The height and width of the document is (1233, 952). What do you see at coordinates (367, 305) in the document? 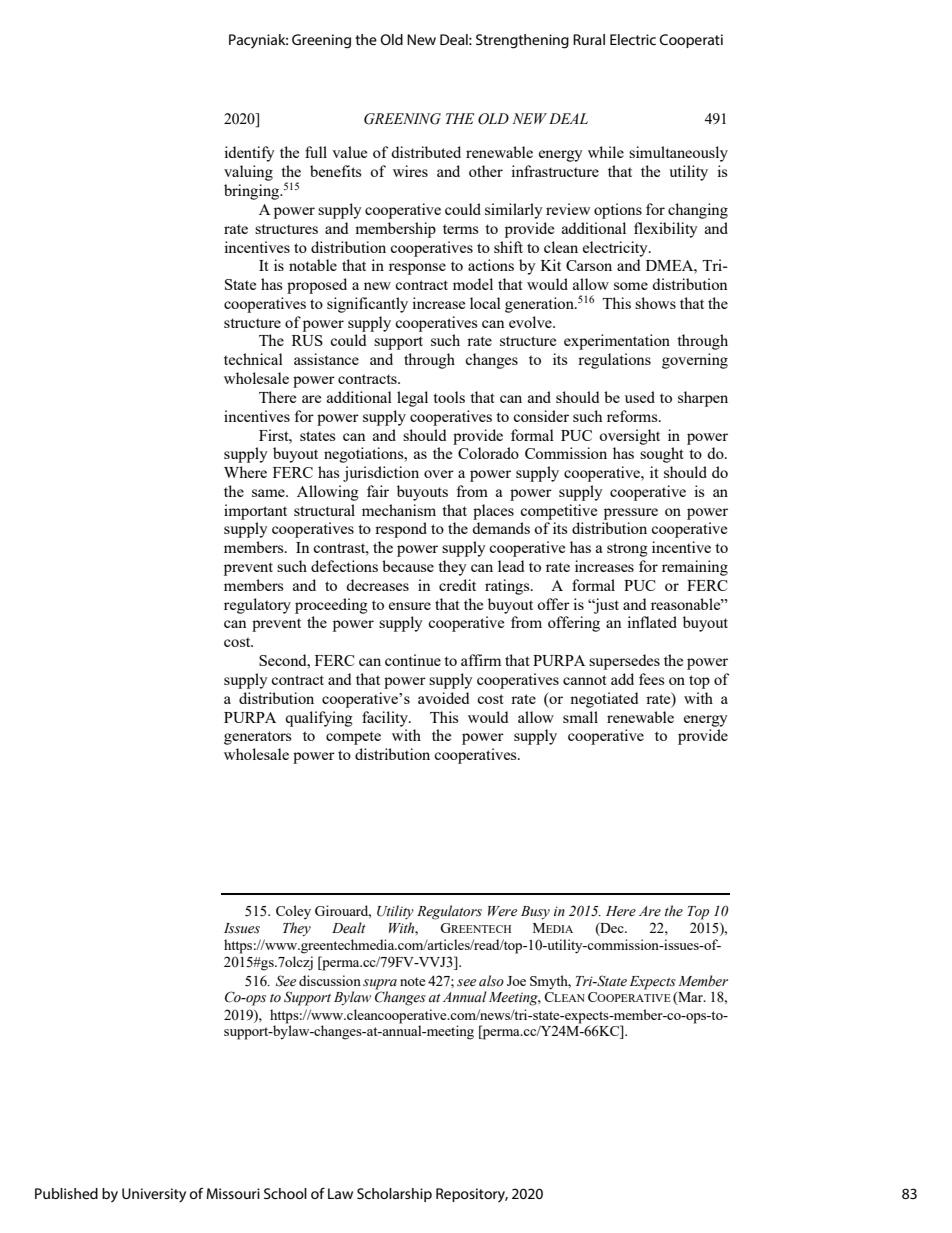
I see `significantly` at bounding box center [367, 305].
